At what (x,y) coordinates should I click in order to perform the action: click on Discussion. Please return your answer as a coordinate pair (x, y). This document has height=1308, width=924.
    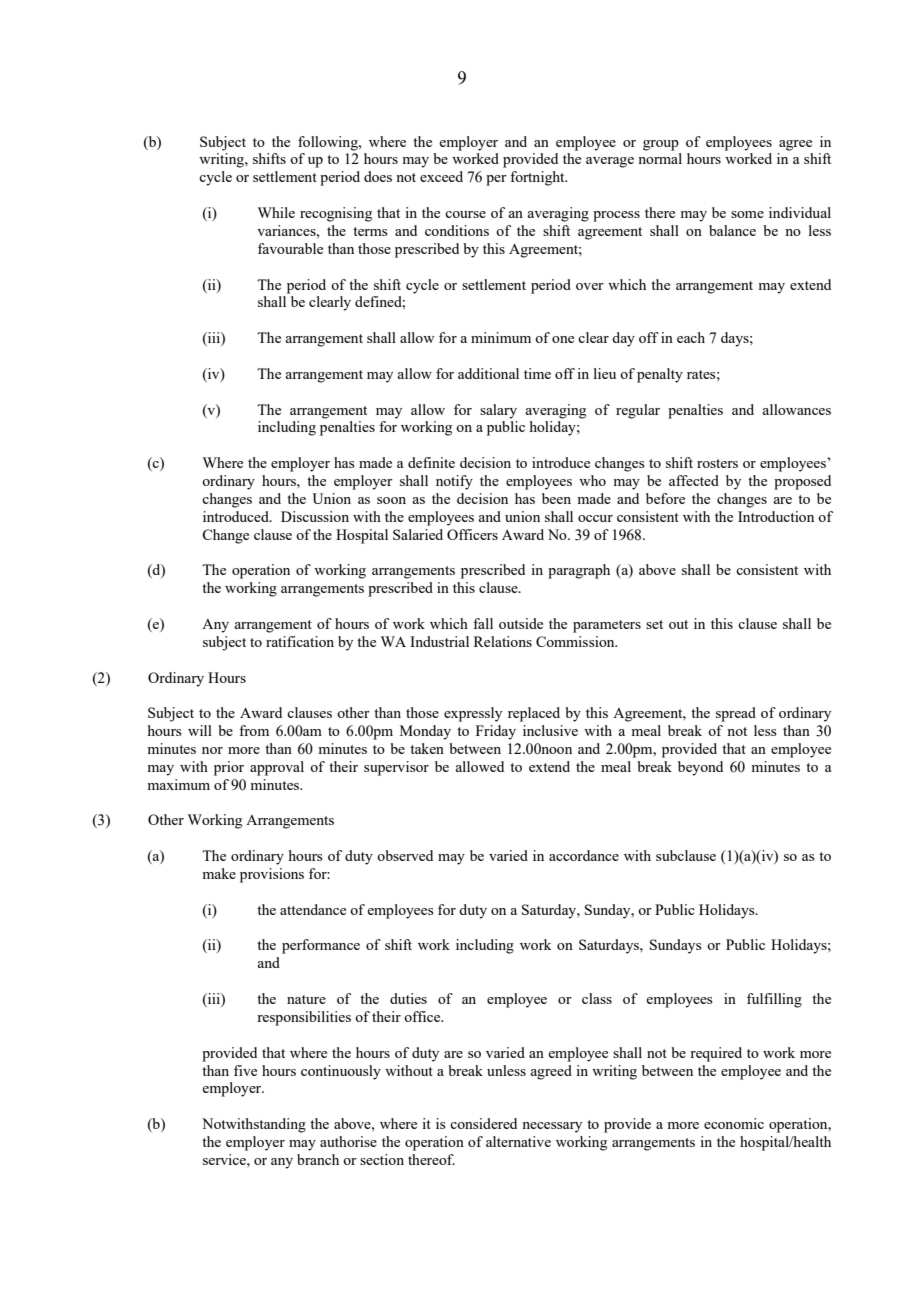
    Looking at the image, I should click on (315, 516).
